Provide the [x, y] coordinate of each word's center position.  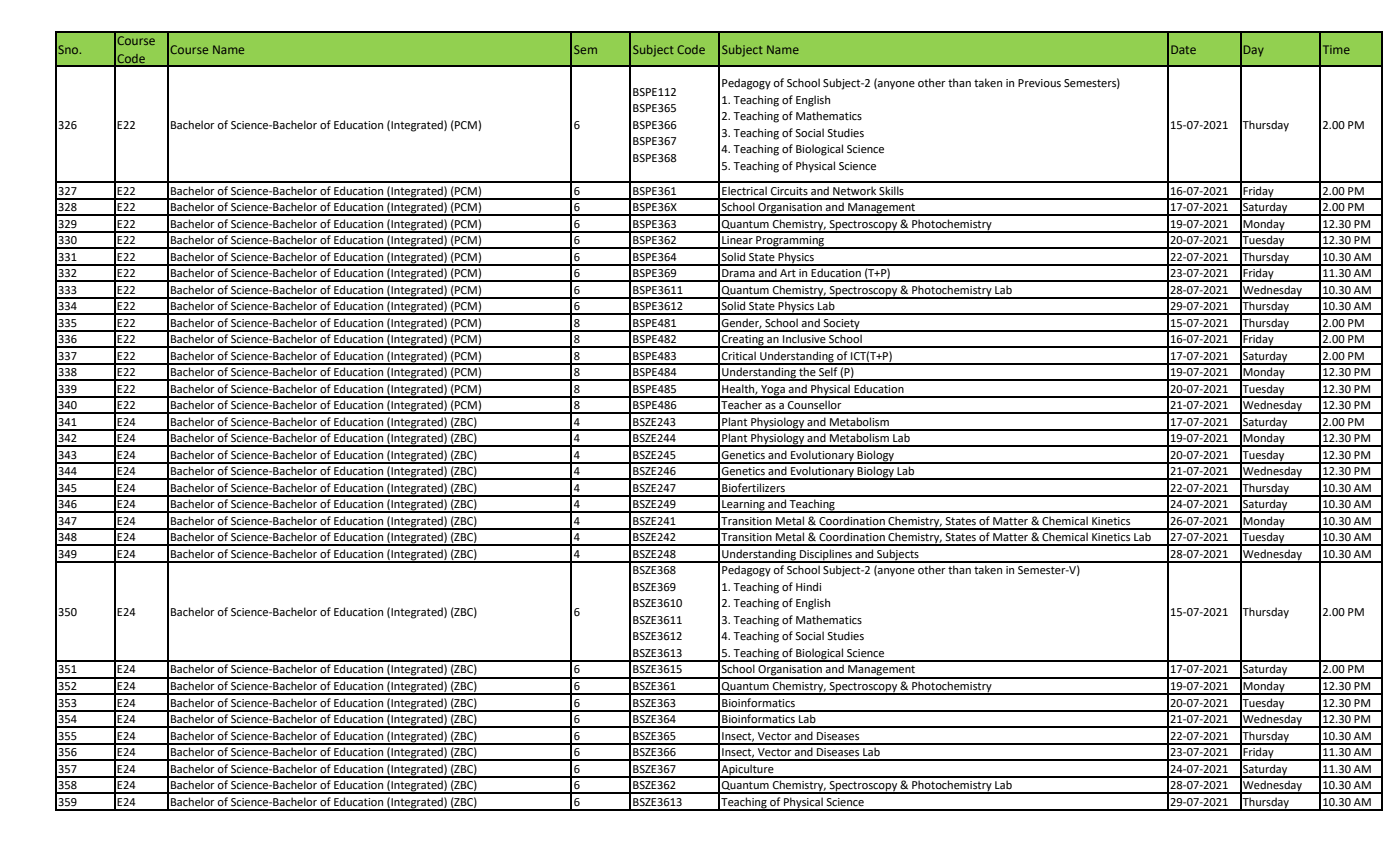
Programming [790, 242]
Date [1183, 49]
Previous [1039, 83]
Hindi [808, 586]
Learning [743, 506]
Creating [743, 341]
